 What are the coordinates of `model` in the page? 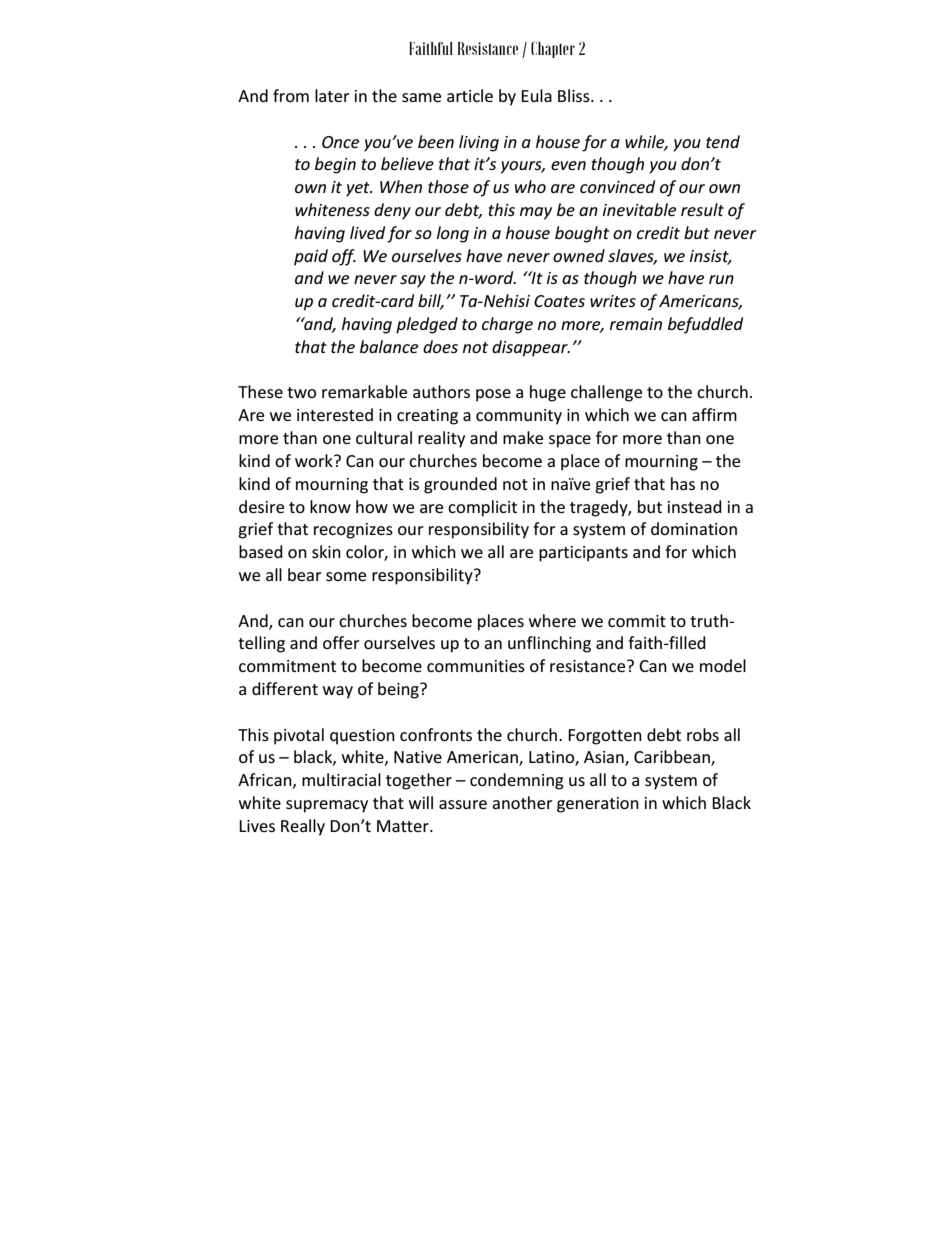 It's located at (723, 665).
